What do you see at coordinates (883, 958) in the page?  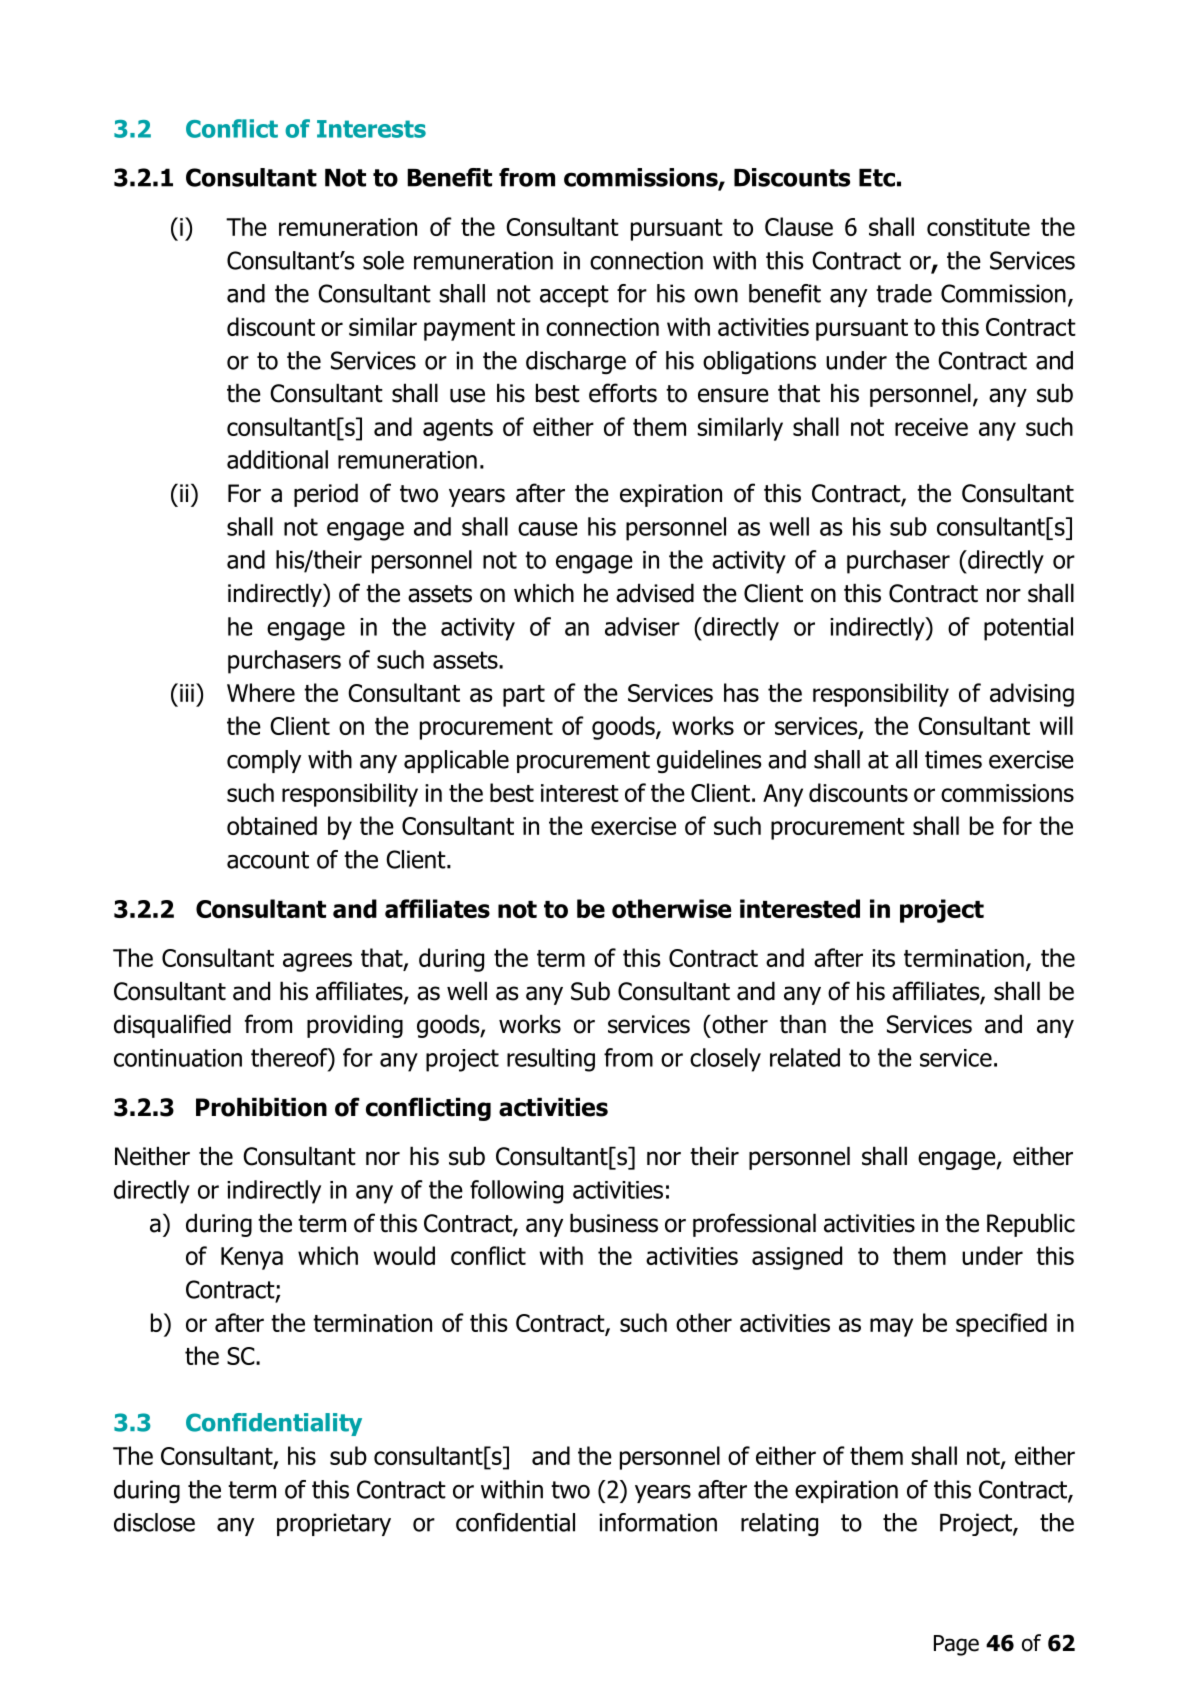 I see `its` at bounding box center [883, 958].
